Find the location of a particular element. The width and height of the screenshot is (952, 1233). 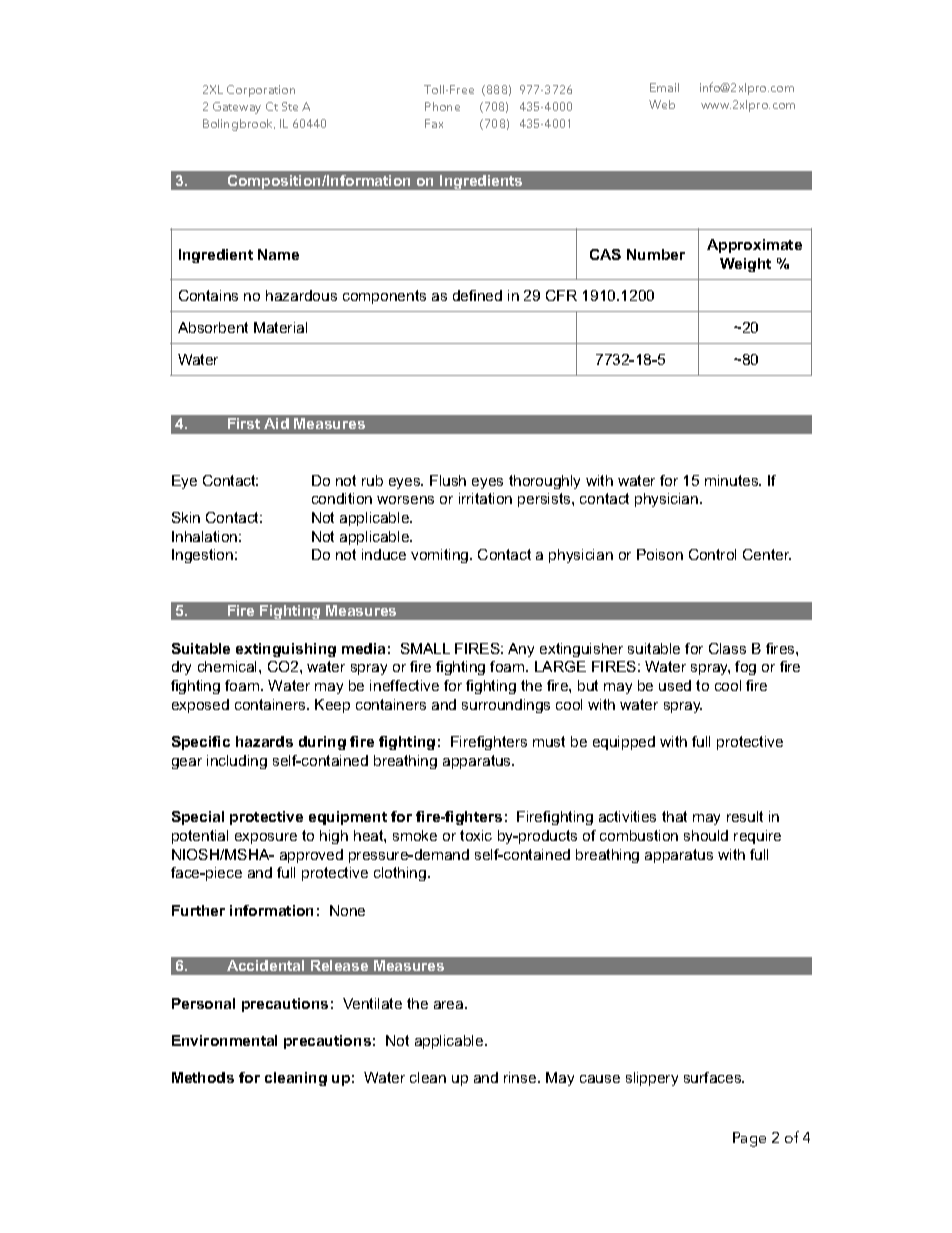

toxic is located at coordinates (476, 835).
